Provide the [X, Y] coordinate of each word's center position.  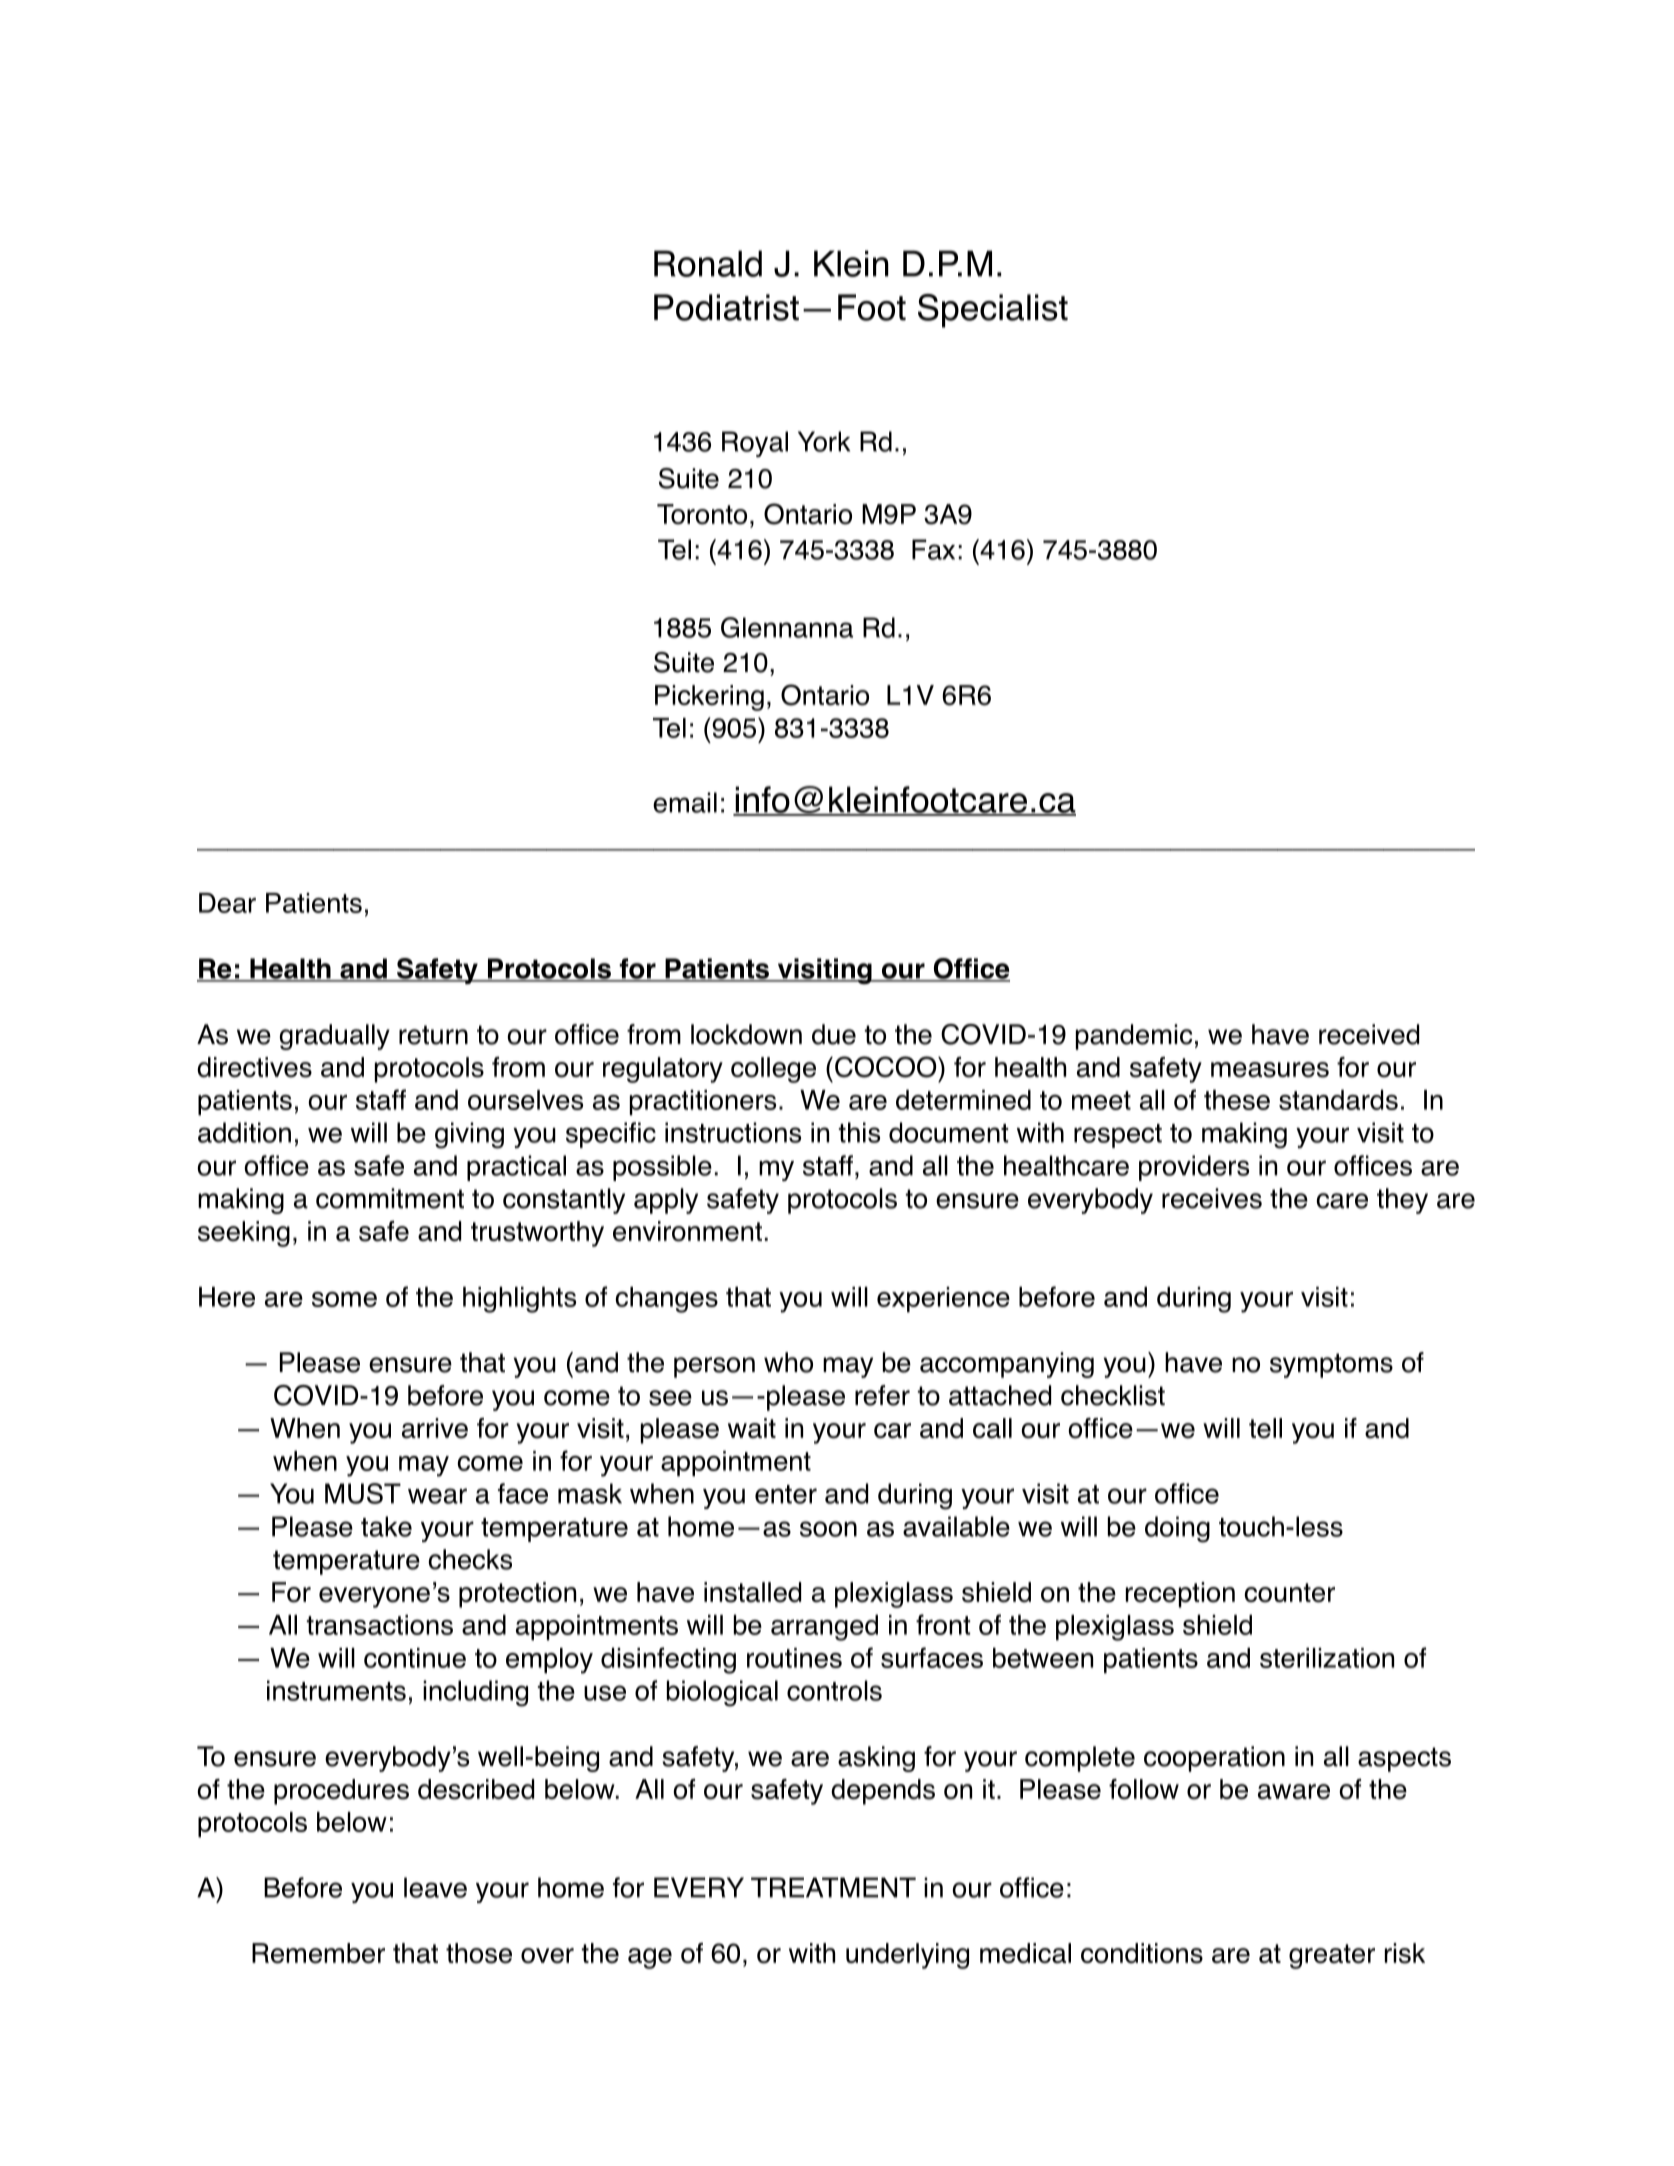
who [788, 1362]
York [824, 441]
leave [435, 1887]
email [685, 802]
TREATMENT [833, 1887]
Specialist [993, 311]
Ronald [708, 263]
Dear [227, 903]
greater [1332, 1956]
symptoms [1331, 1365]
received [1369, 1034]
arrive [435, 1428]
